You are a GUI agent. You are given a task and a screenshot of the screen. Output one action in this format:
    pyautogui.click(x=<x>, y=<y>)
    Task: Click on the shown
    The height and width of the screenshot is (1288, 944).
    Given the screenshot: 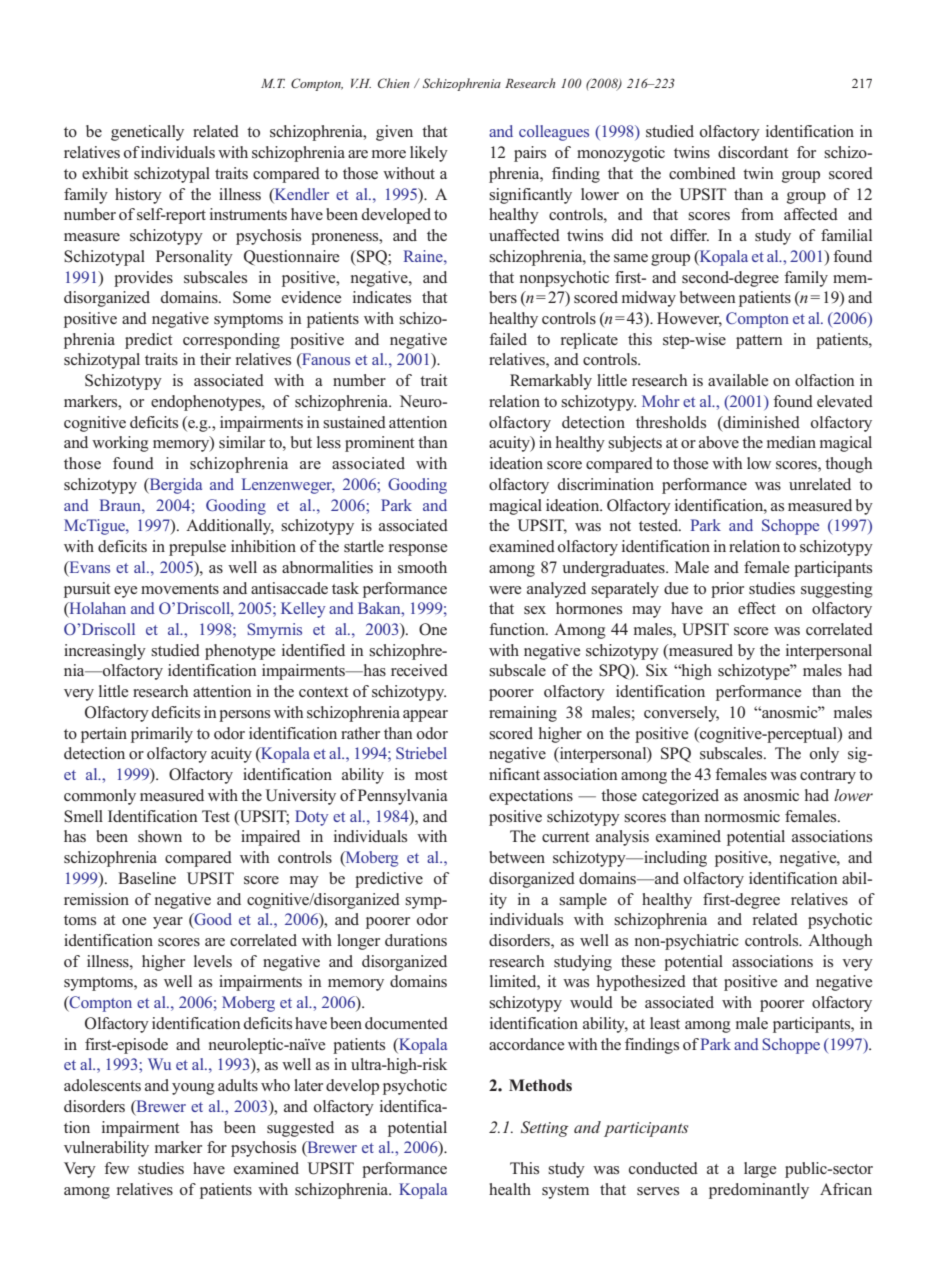 What is the action you would take?
    pyautogui.click(x=160, y=836)
